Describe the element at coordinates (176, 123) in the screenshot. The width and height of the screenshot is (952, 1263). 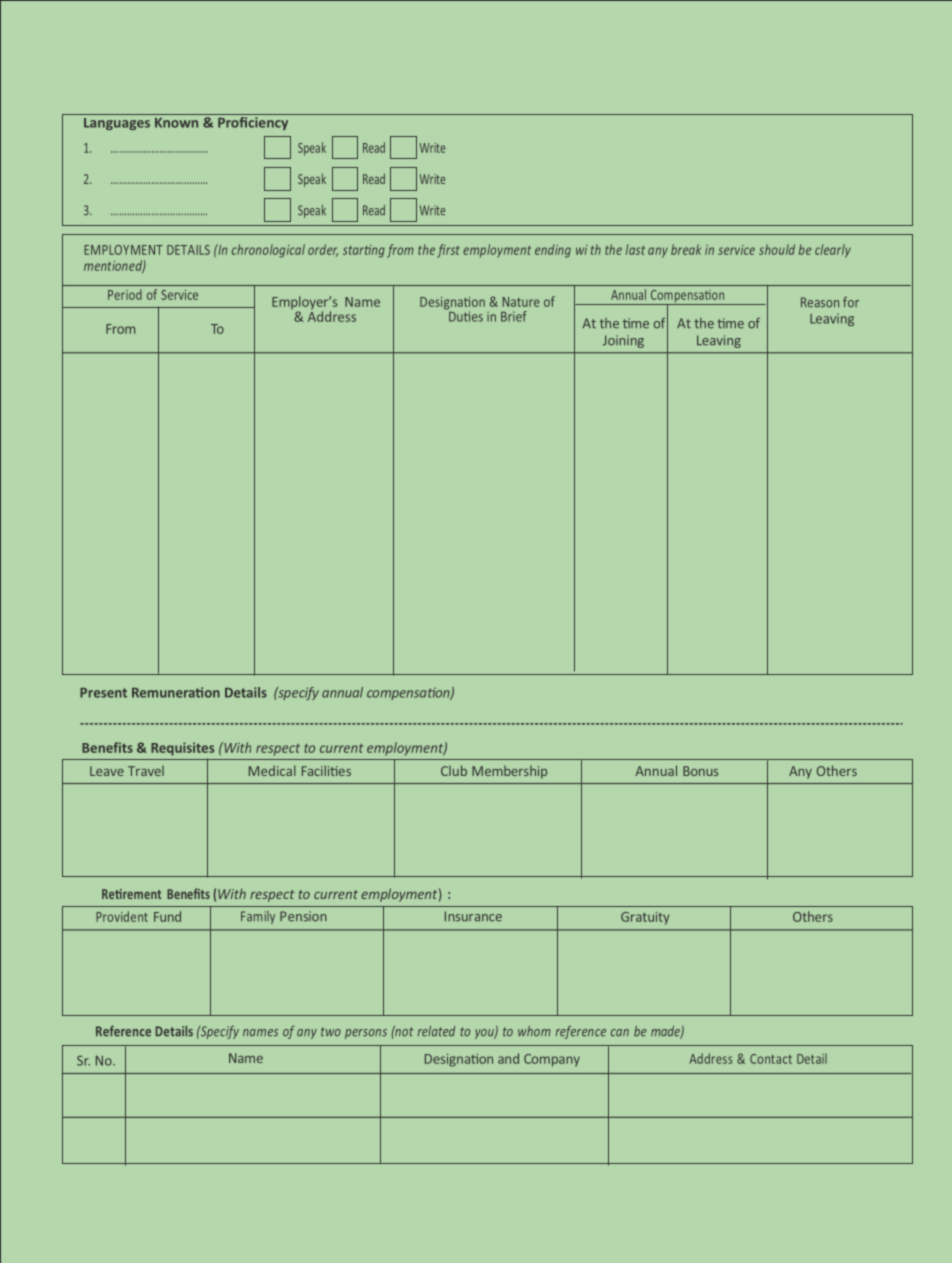
I see `Known` at that location.
